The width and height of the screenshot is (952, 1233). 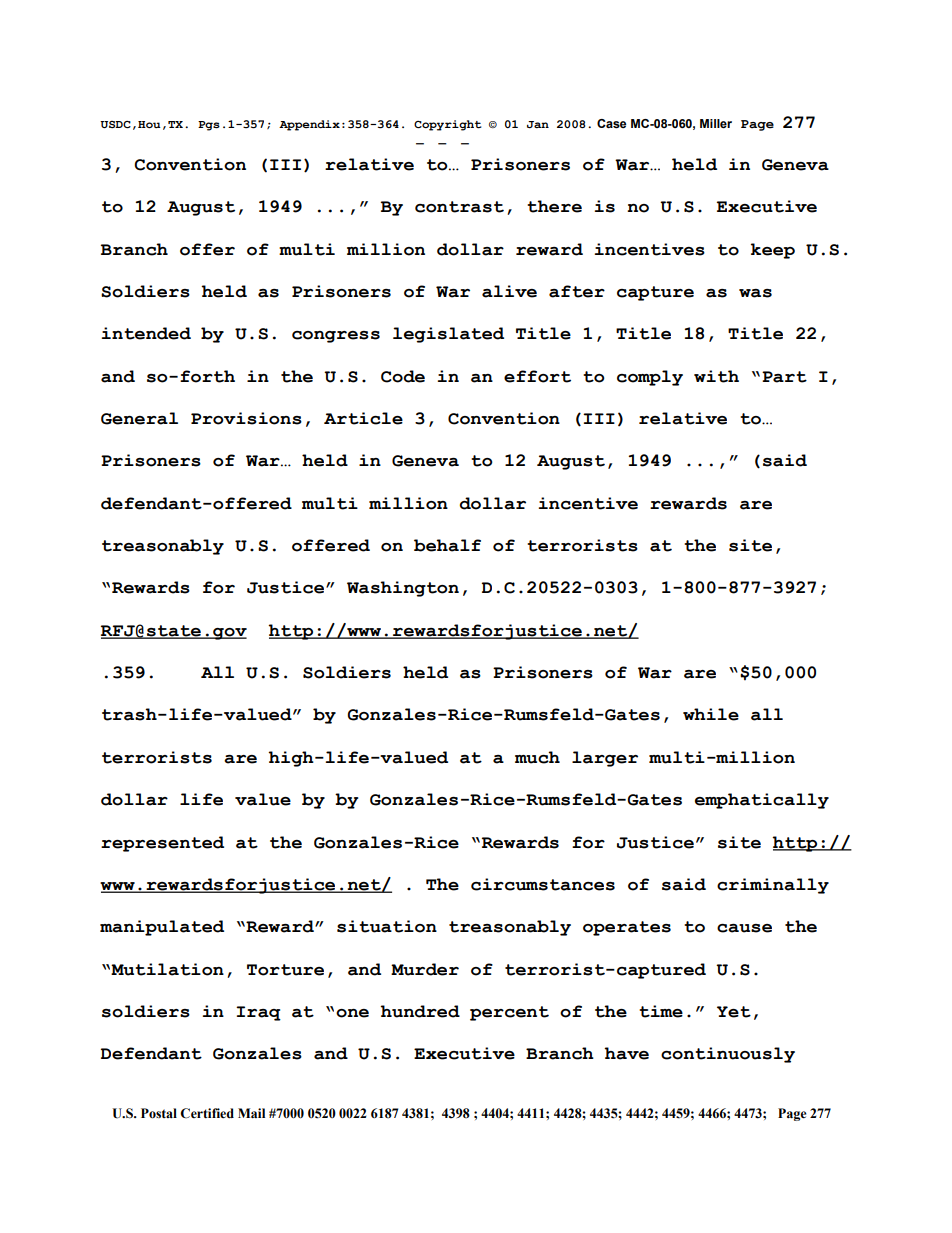 What do you see at coordinates (728, 1055) in the screenshot?
I see `continuously` at bounding box center [728, 1055].
